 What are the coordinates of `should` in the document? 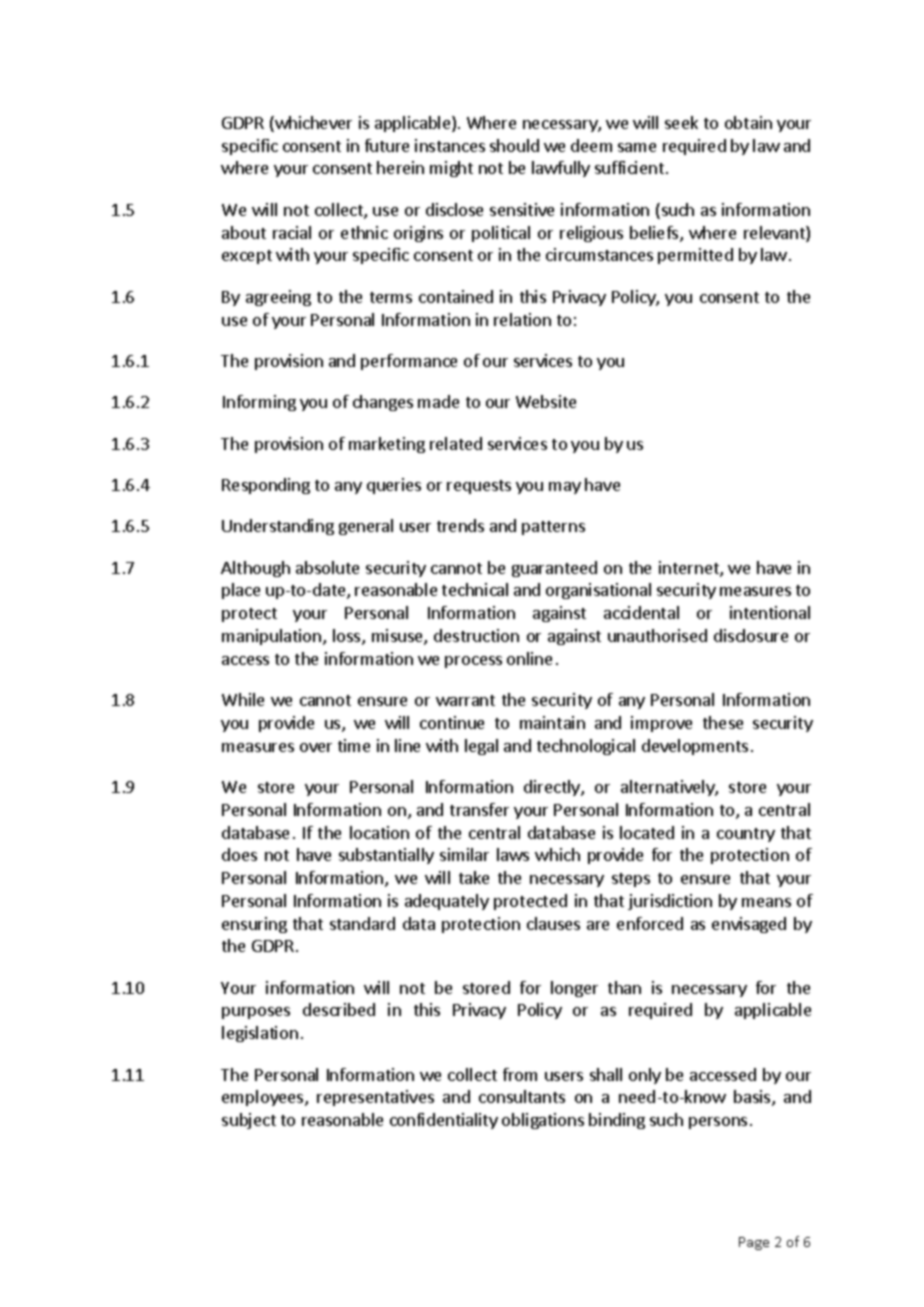 It's located at (514, 145).
